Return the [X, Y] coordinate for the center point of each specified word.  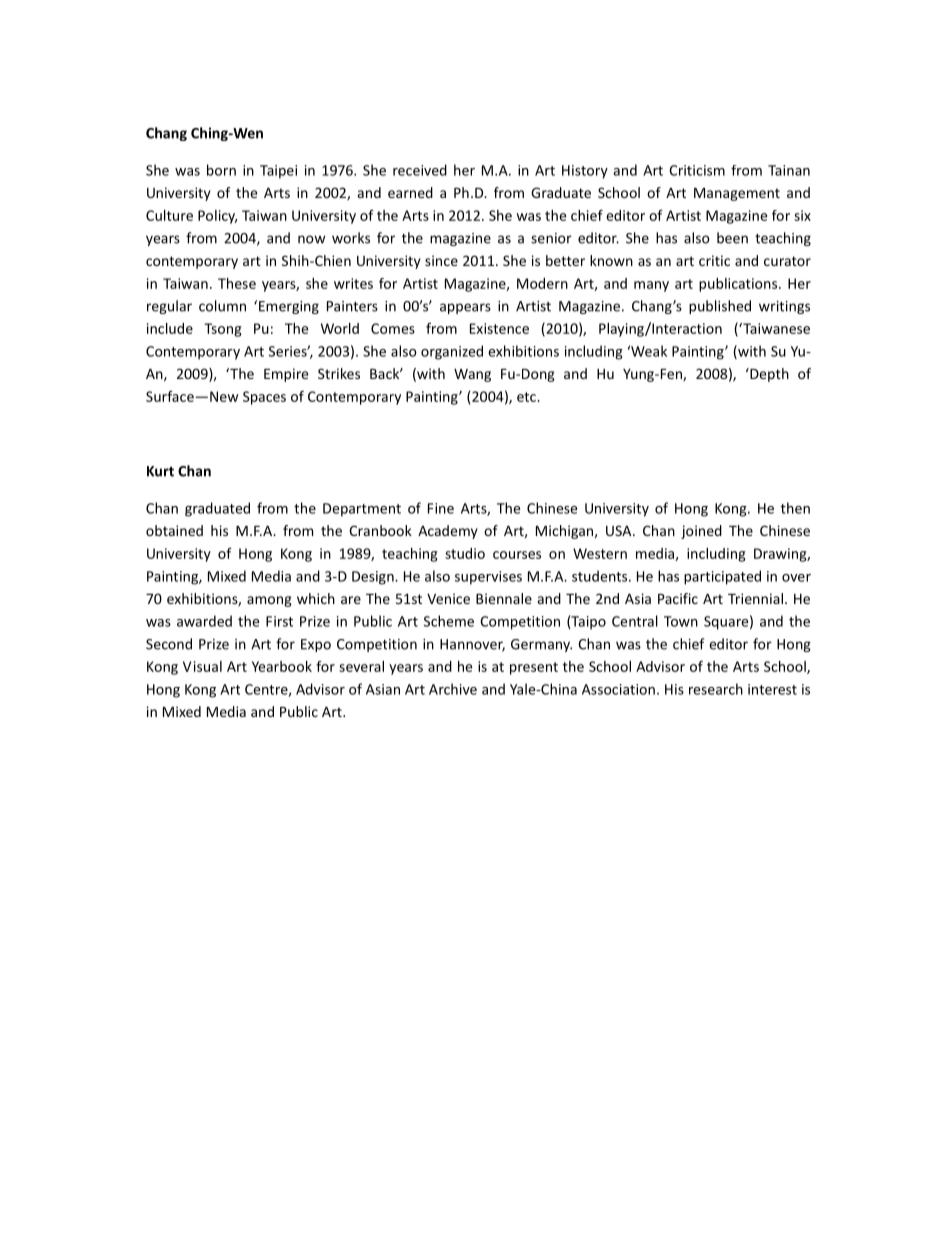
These [237, 283]
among [269, 601]
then [795, 508]
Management [737, 194]
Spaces [264, 398]
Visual [202, 666]
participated [722, 577]
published [720, 307]
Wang [472, 375]
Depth [768, 375]
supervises [488, 578]
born [221, 170]
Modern [542, 283]
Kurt [160, 471]
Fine [441, 508]
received [420, 170]
